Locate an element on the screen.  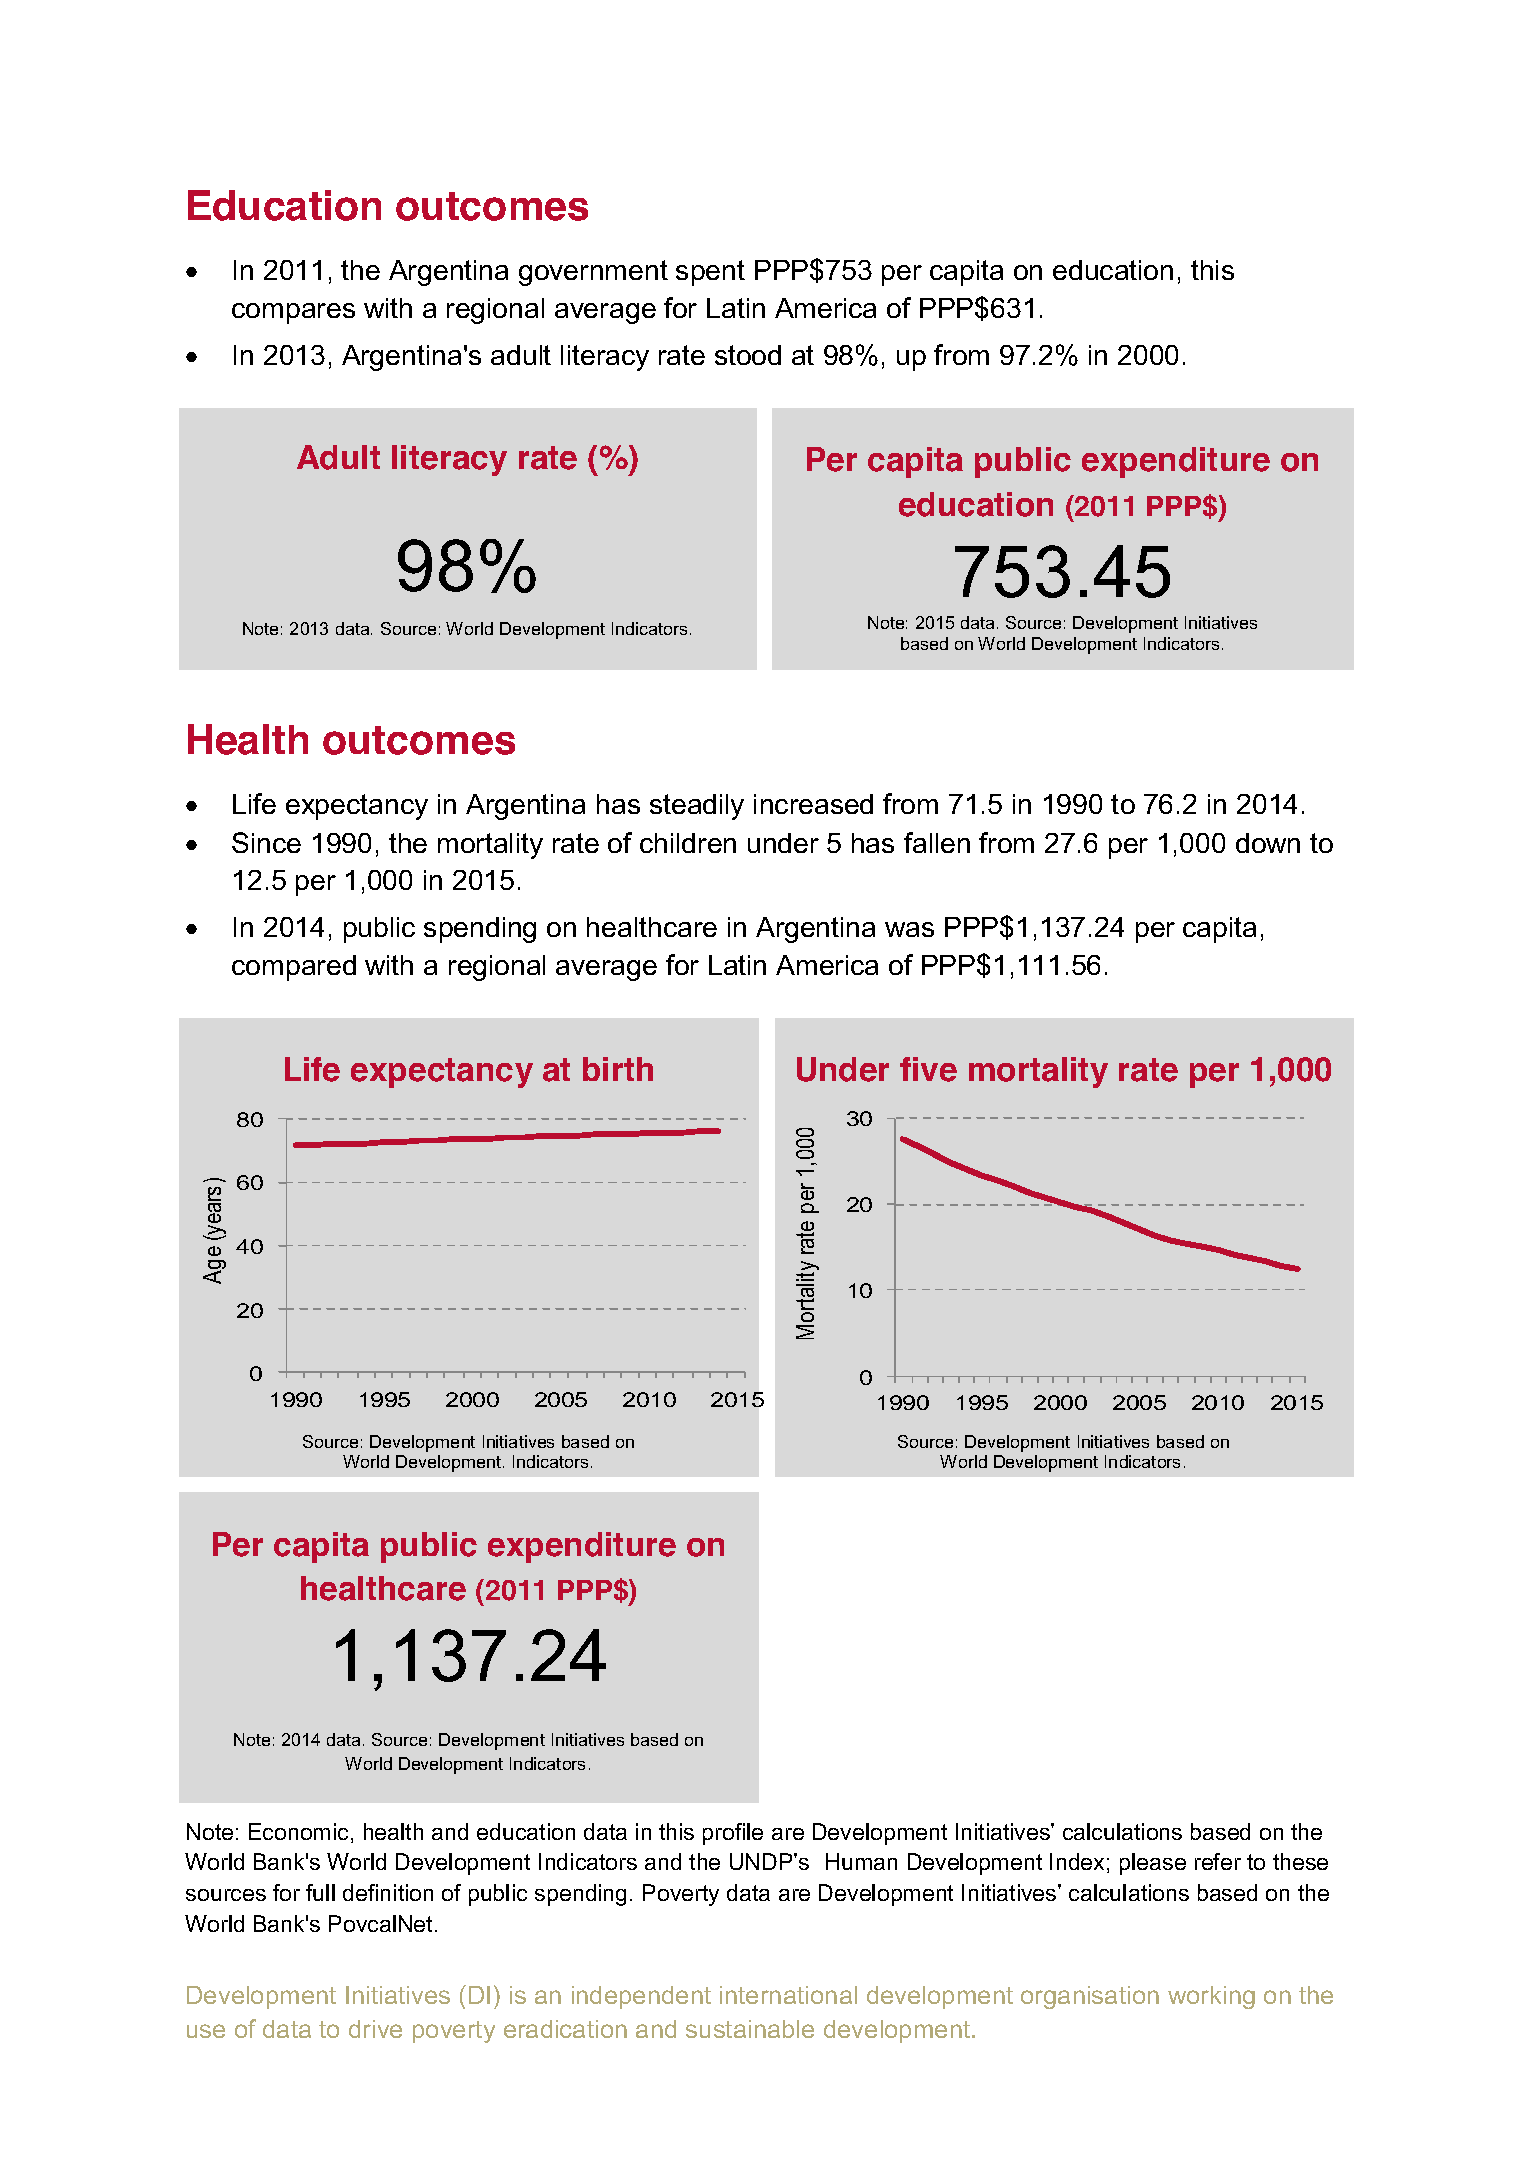
birth is located at coordinates (618, 1069).
